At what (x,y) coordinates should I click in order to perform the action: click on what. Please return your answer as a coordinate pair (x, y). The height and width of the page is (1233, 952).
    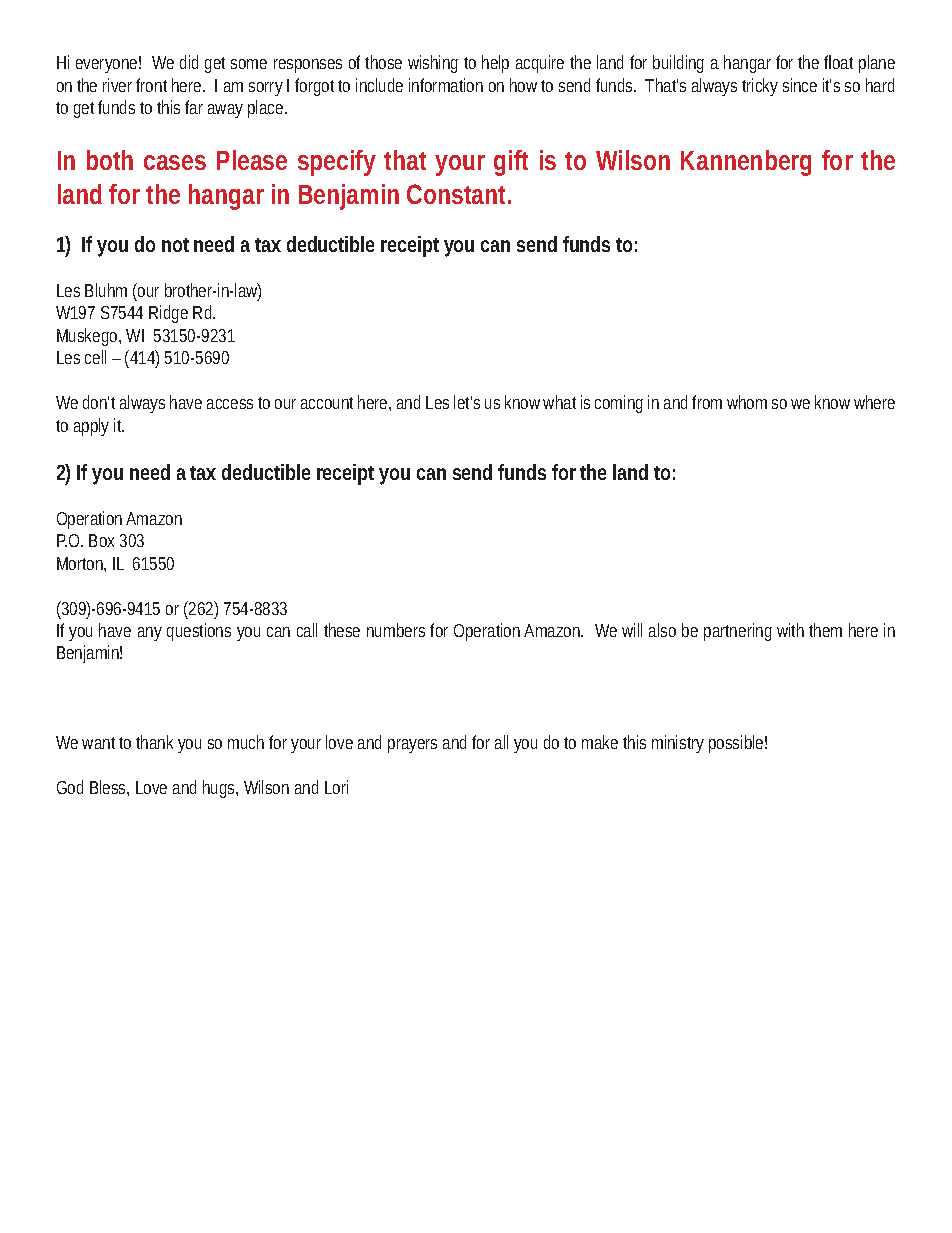
    Looking at the image, I should click on (559, 402).
